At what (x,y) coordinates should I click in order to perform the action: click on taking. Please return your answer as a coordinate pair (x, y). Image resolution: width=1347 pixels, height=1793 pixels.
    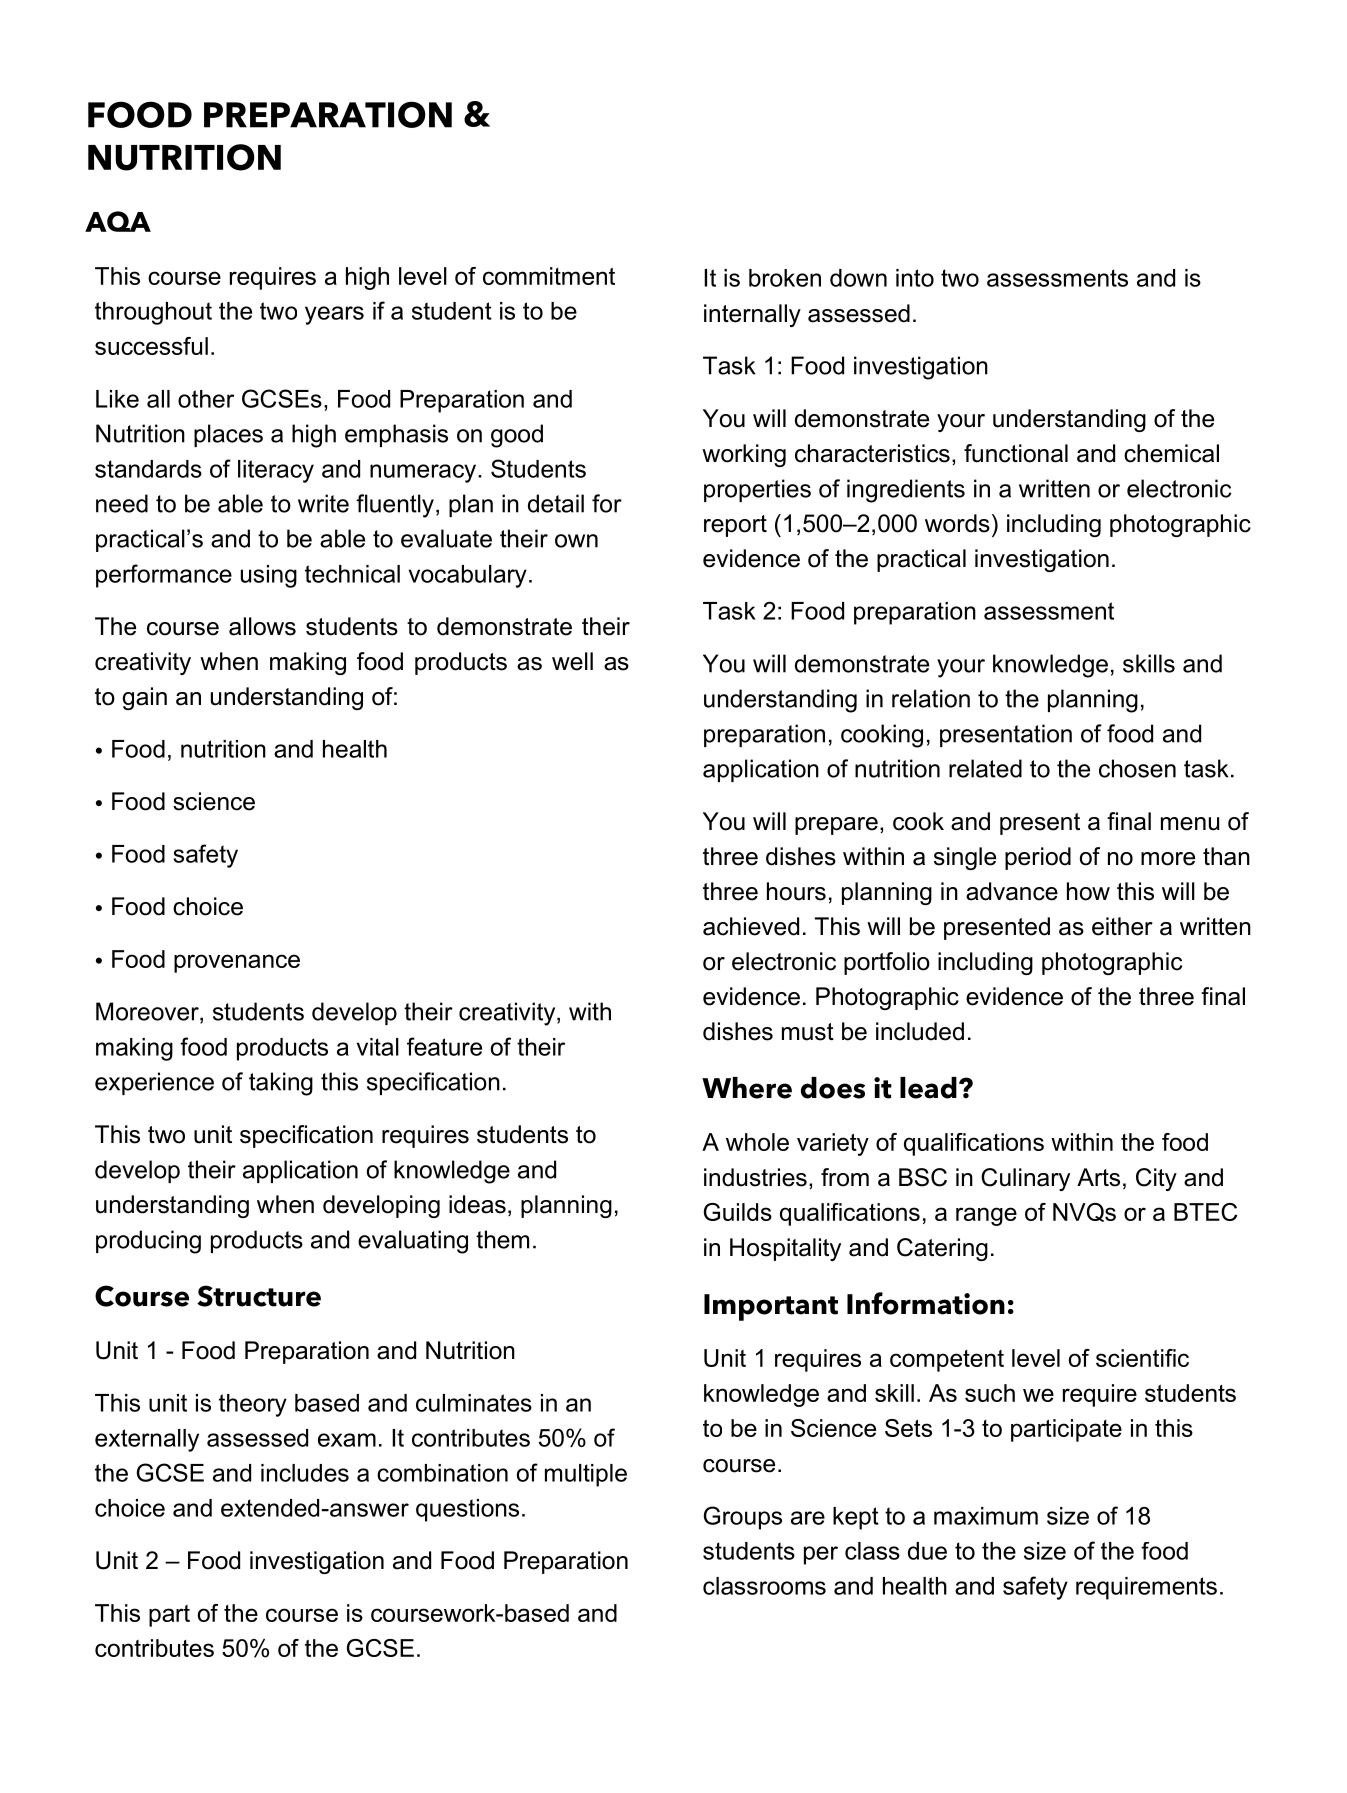
    Looking at the image, I should click on (281, 1084).
